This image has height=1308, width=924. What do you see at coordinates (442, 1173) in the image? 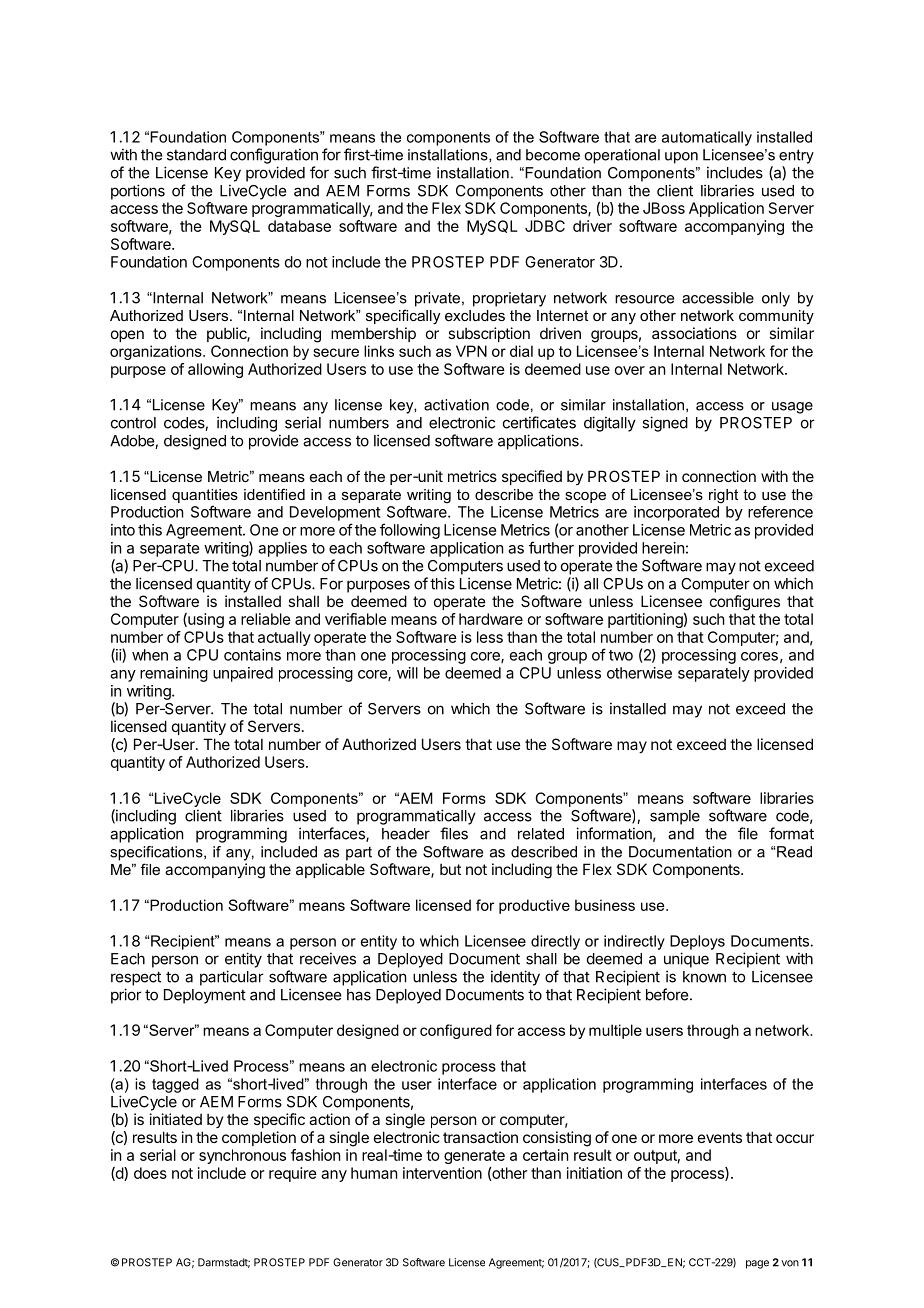
I see `intervention` at bounding box center [442, 1173].
